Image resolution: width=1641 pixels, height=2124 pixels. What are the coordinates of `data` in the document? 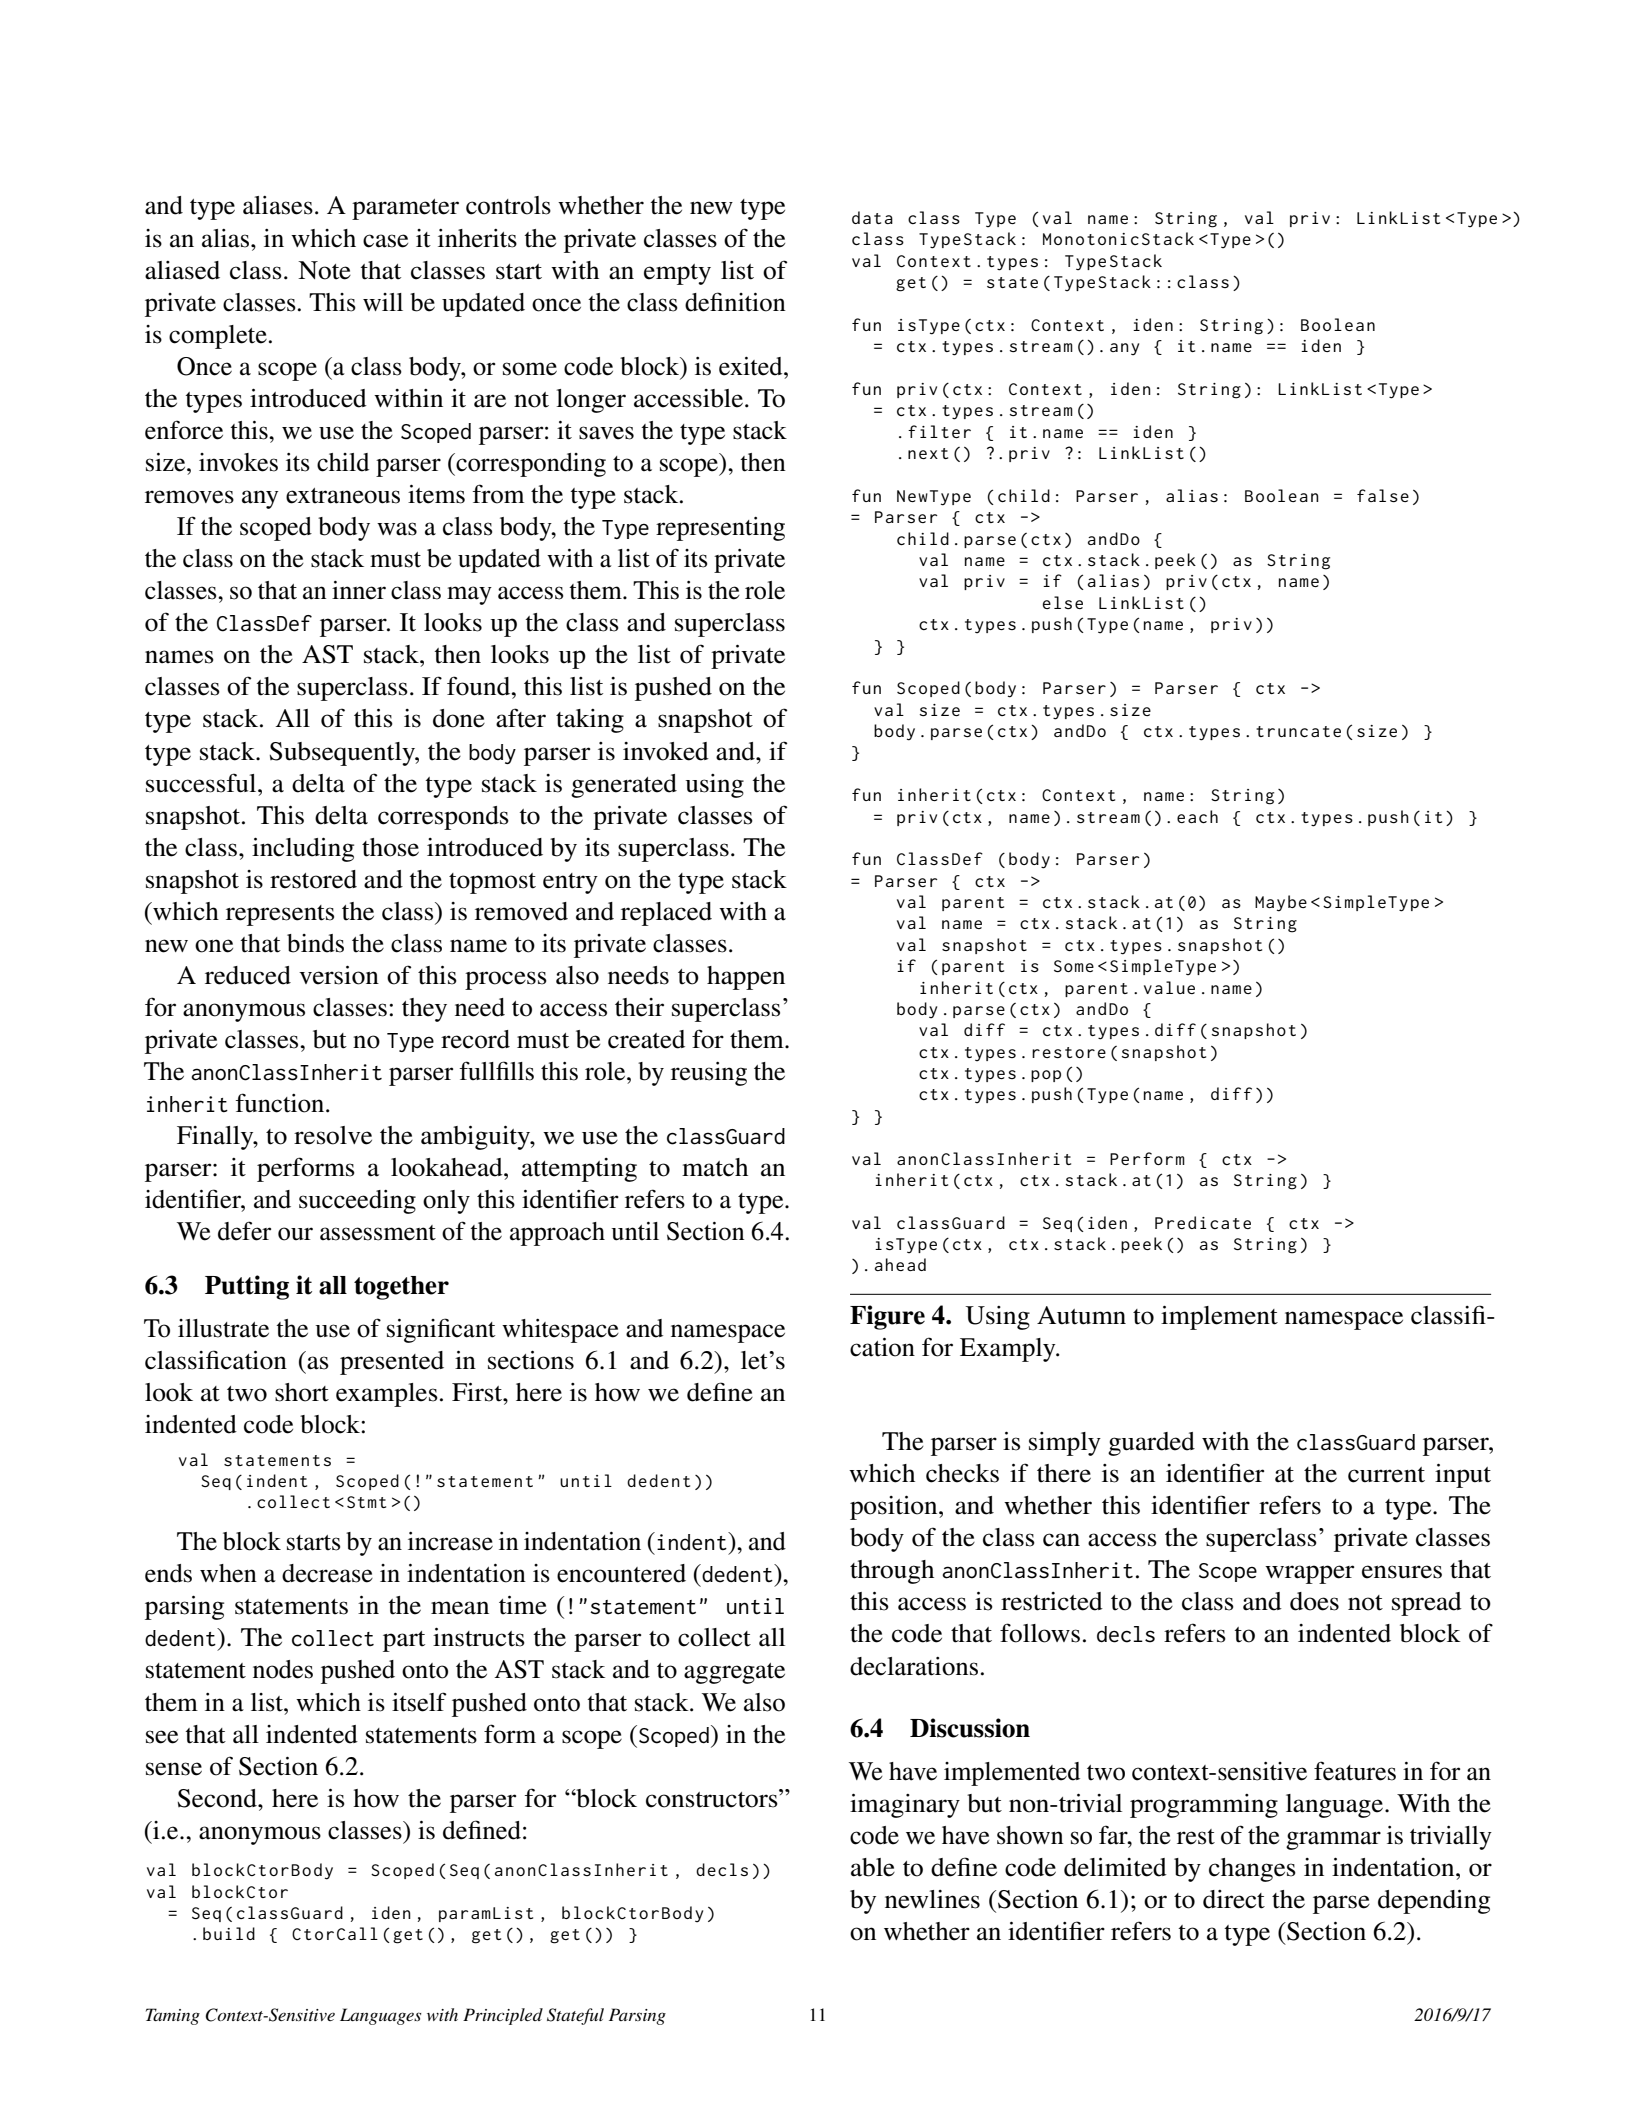 It's located at (872, 217).
